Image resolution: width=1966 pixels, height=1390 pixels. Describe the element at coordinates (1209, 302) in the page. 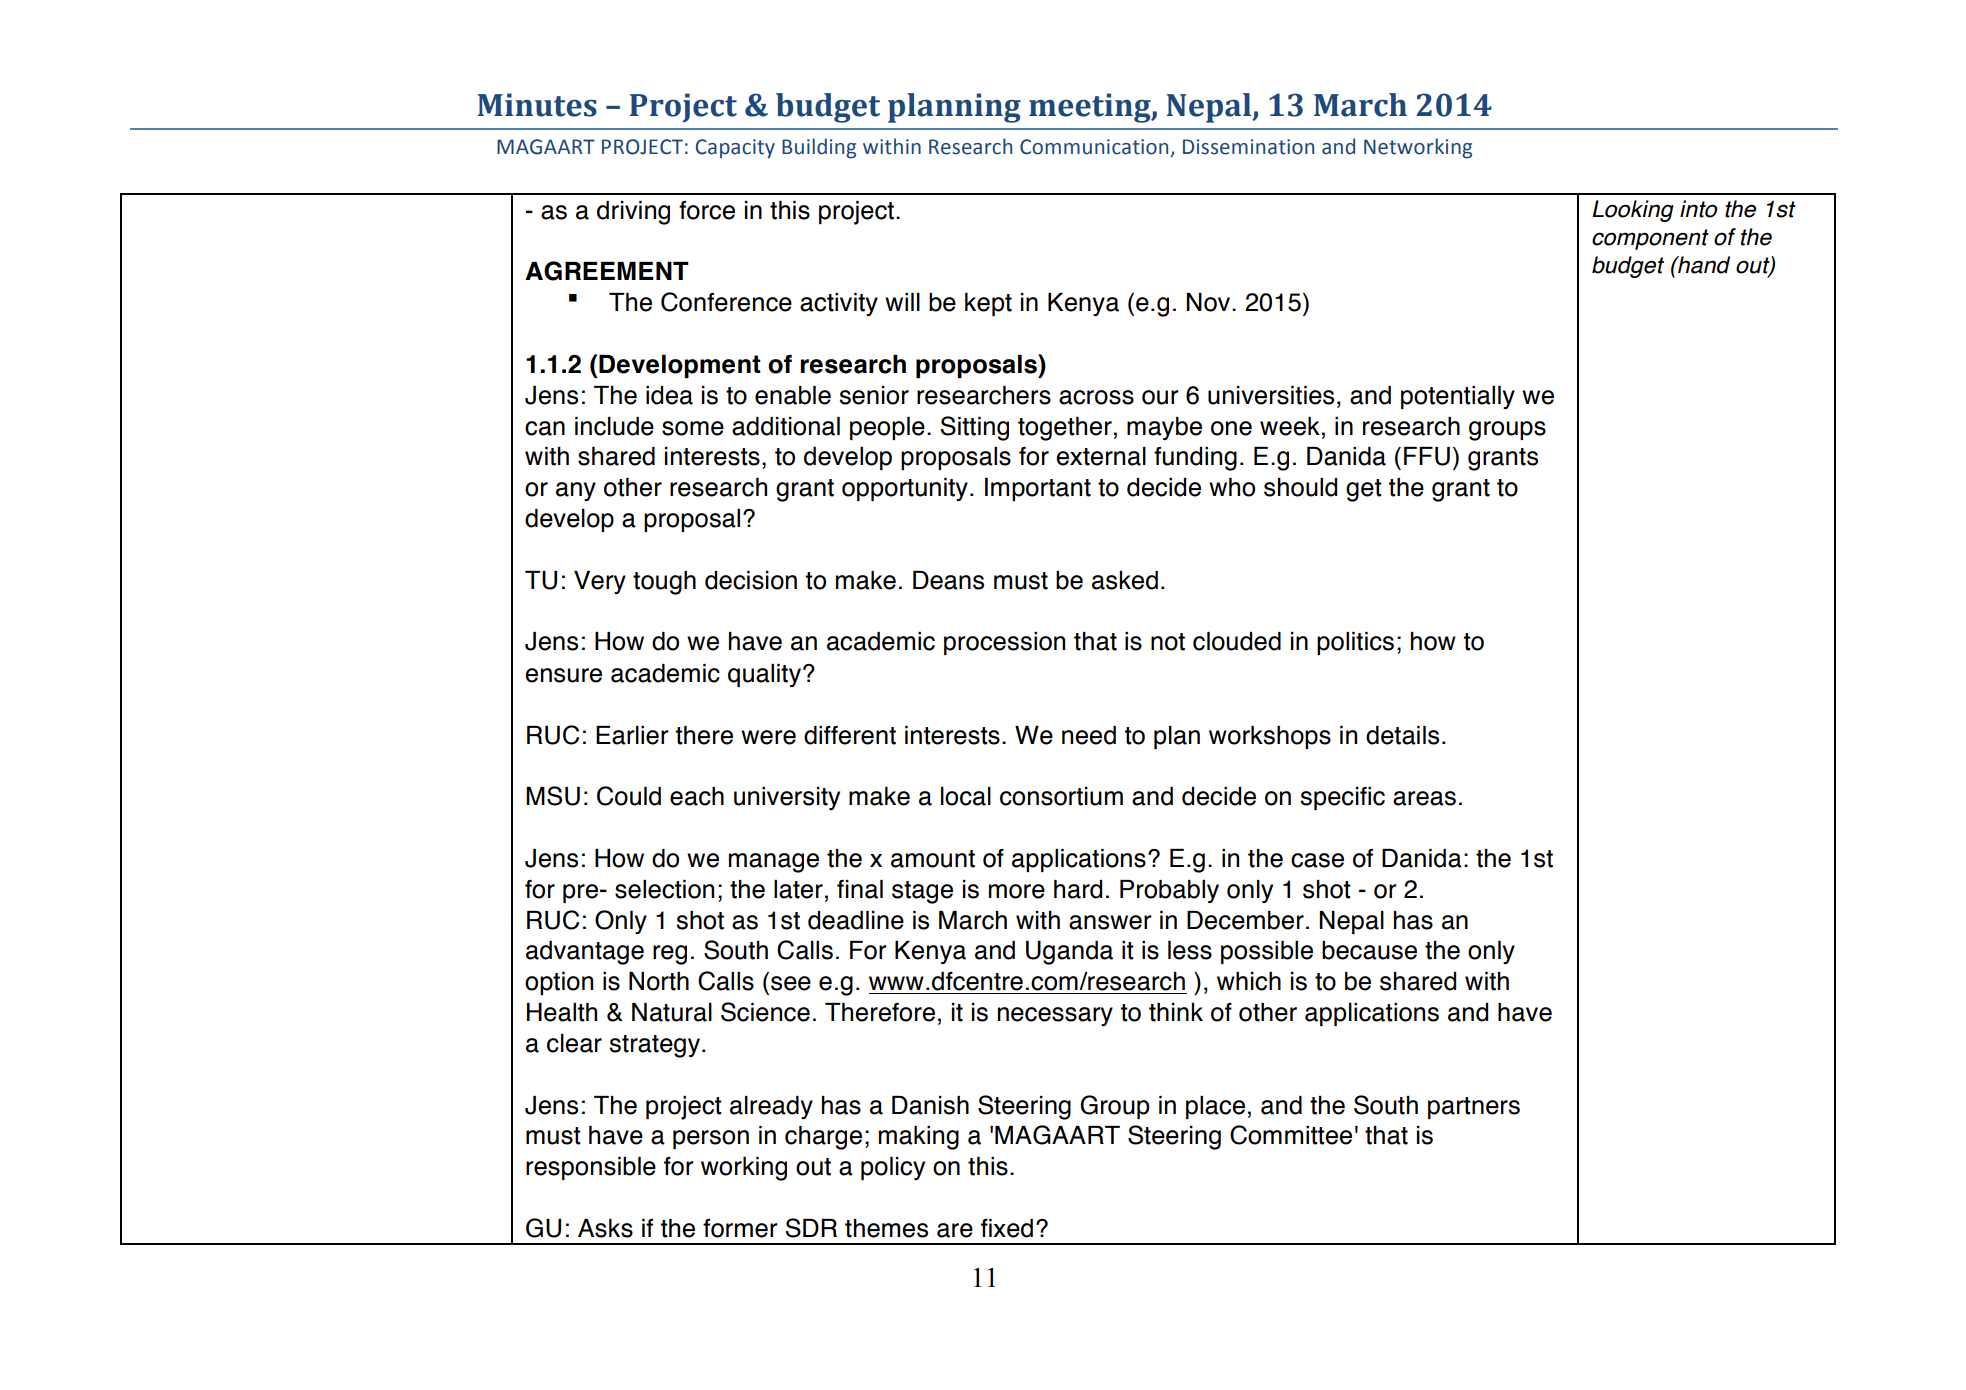

I see `Nov` at that location.
